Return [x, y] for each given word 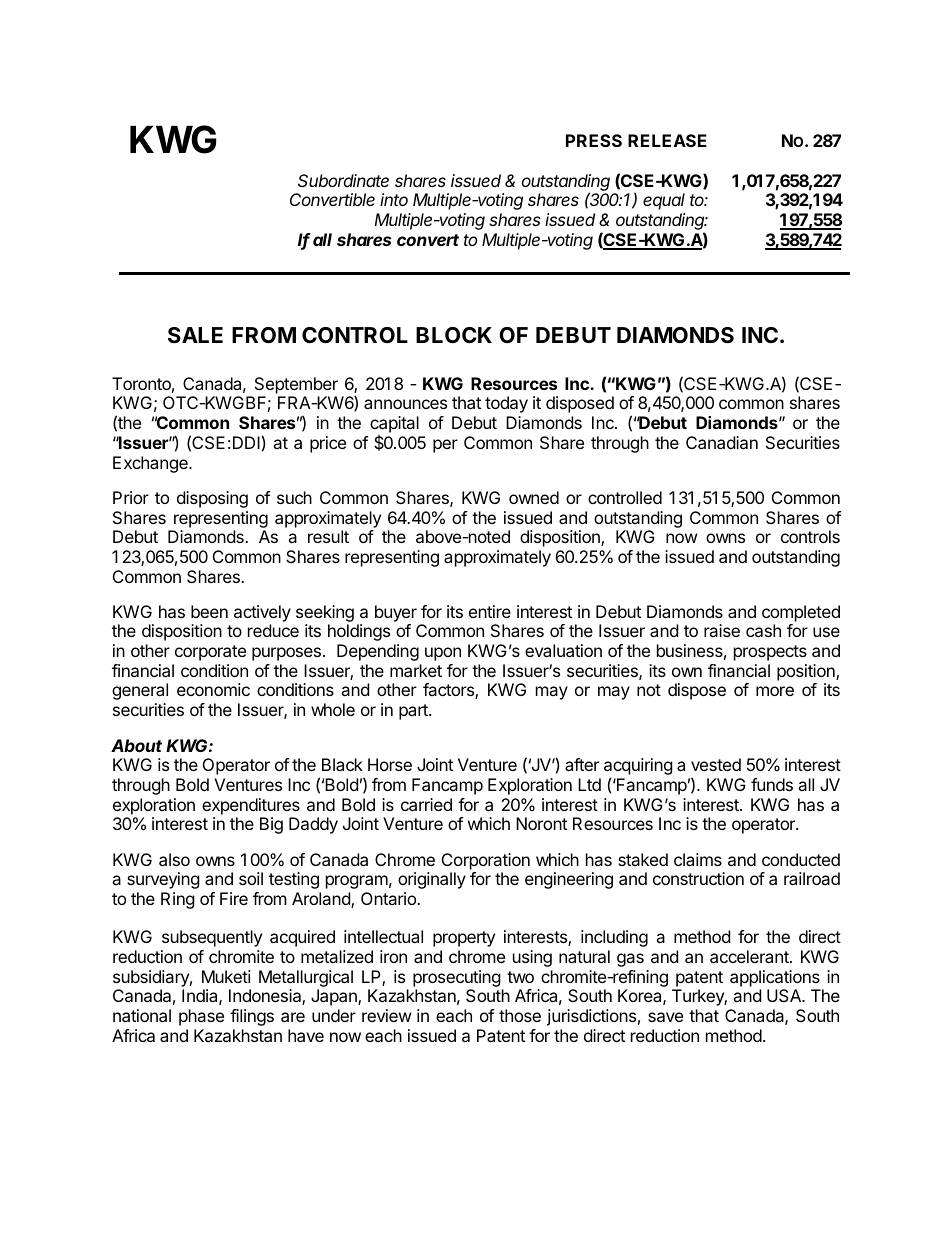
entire [490, 611]
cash [763, 630]
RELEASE [667, 140]
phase [201, 1017]
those [520, 1015]
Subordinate [343, 180]
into [394, 199]
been [209, 611]
